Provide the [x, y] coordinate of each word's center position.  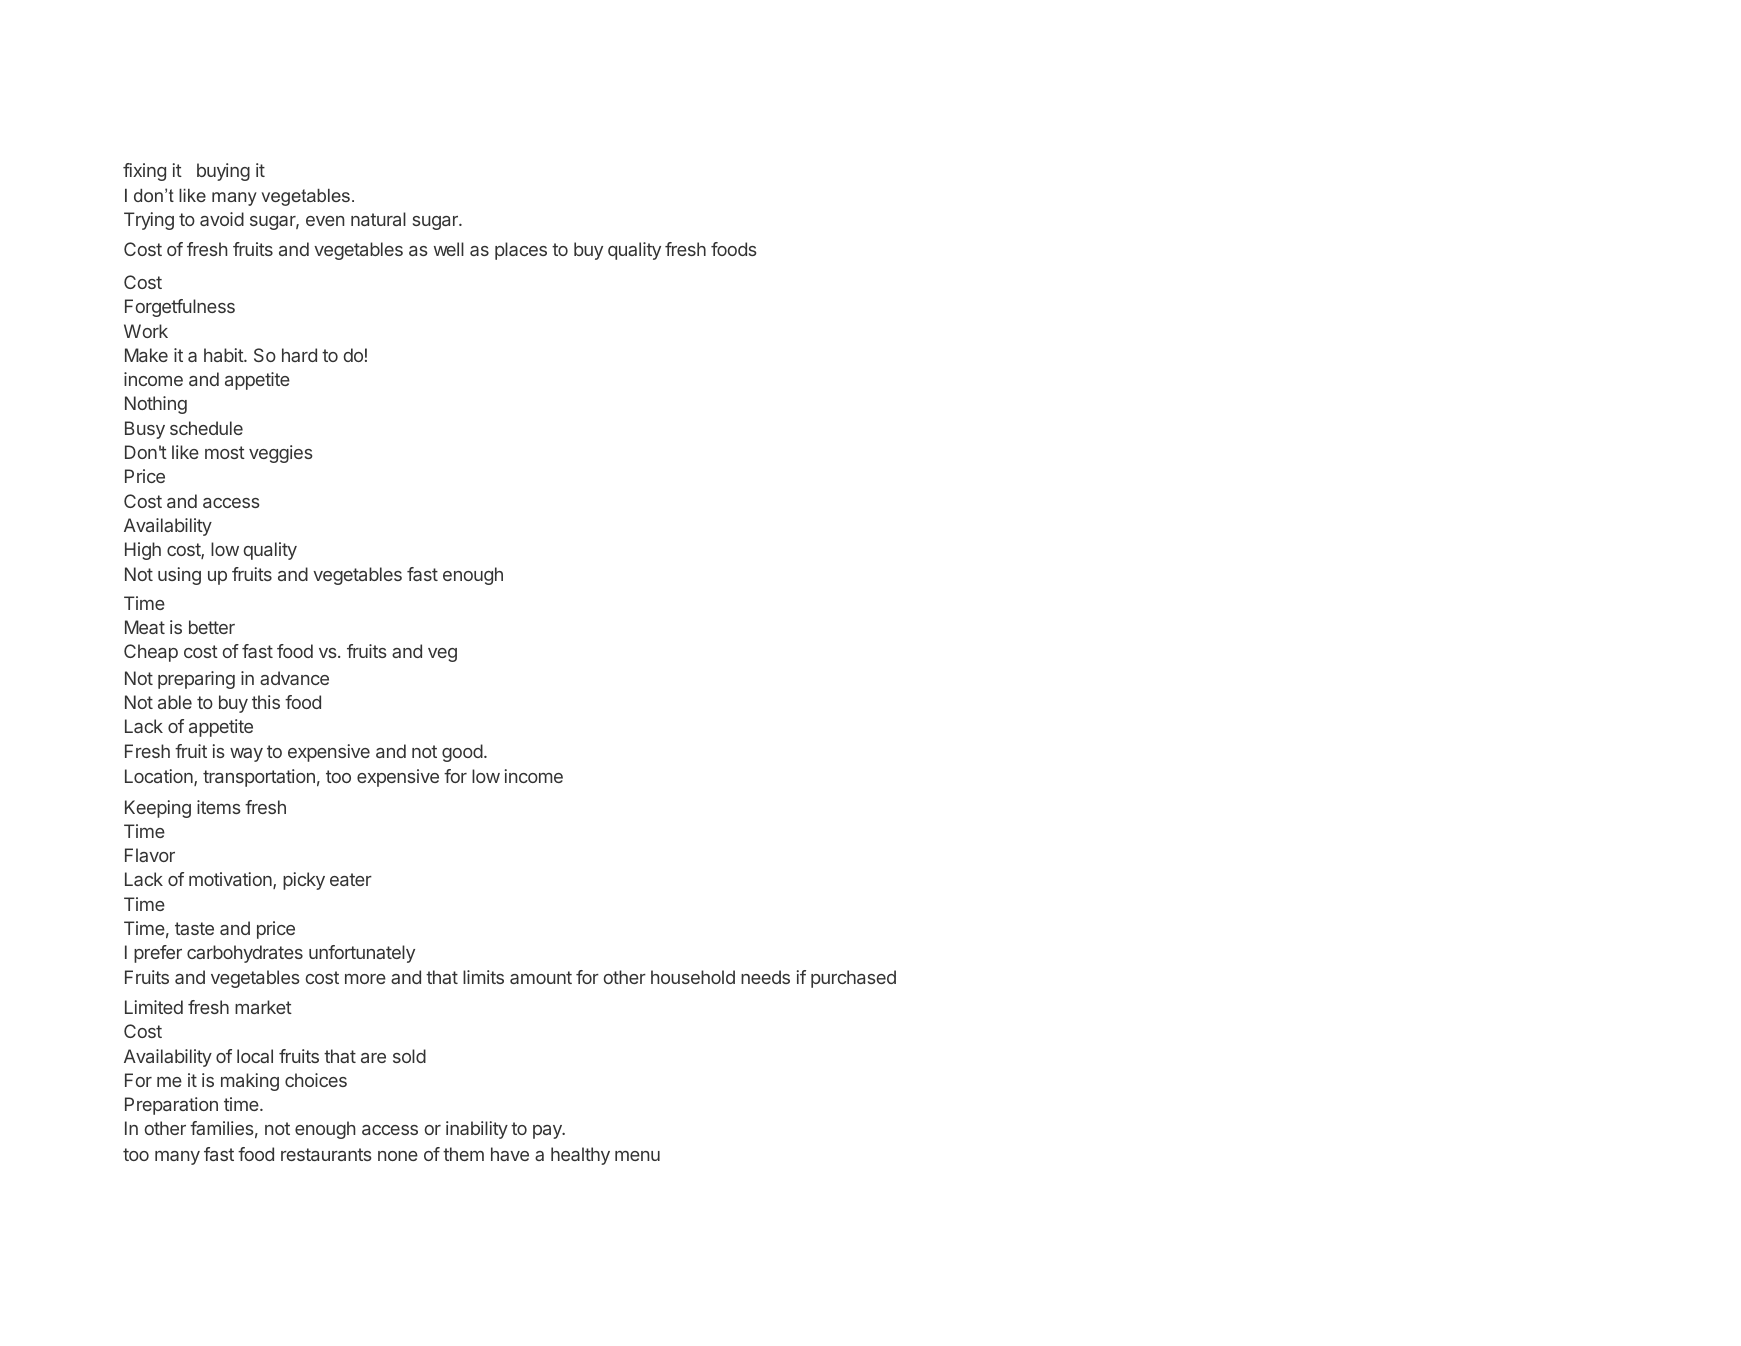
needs [765, 977]
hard [299, 355]
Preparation [171, 1106]
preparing [196, 680]
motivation [231, 880]
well [449, 249]
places [521, 251]
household [693, 977]
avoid [222, 219]
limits [483, 977]
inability [477, 1130]
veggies [281, 454]
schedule [206, 428]
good [462, 753]
